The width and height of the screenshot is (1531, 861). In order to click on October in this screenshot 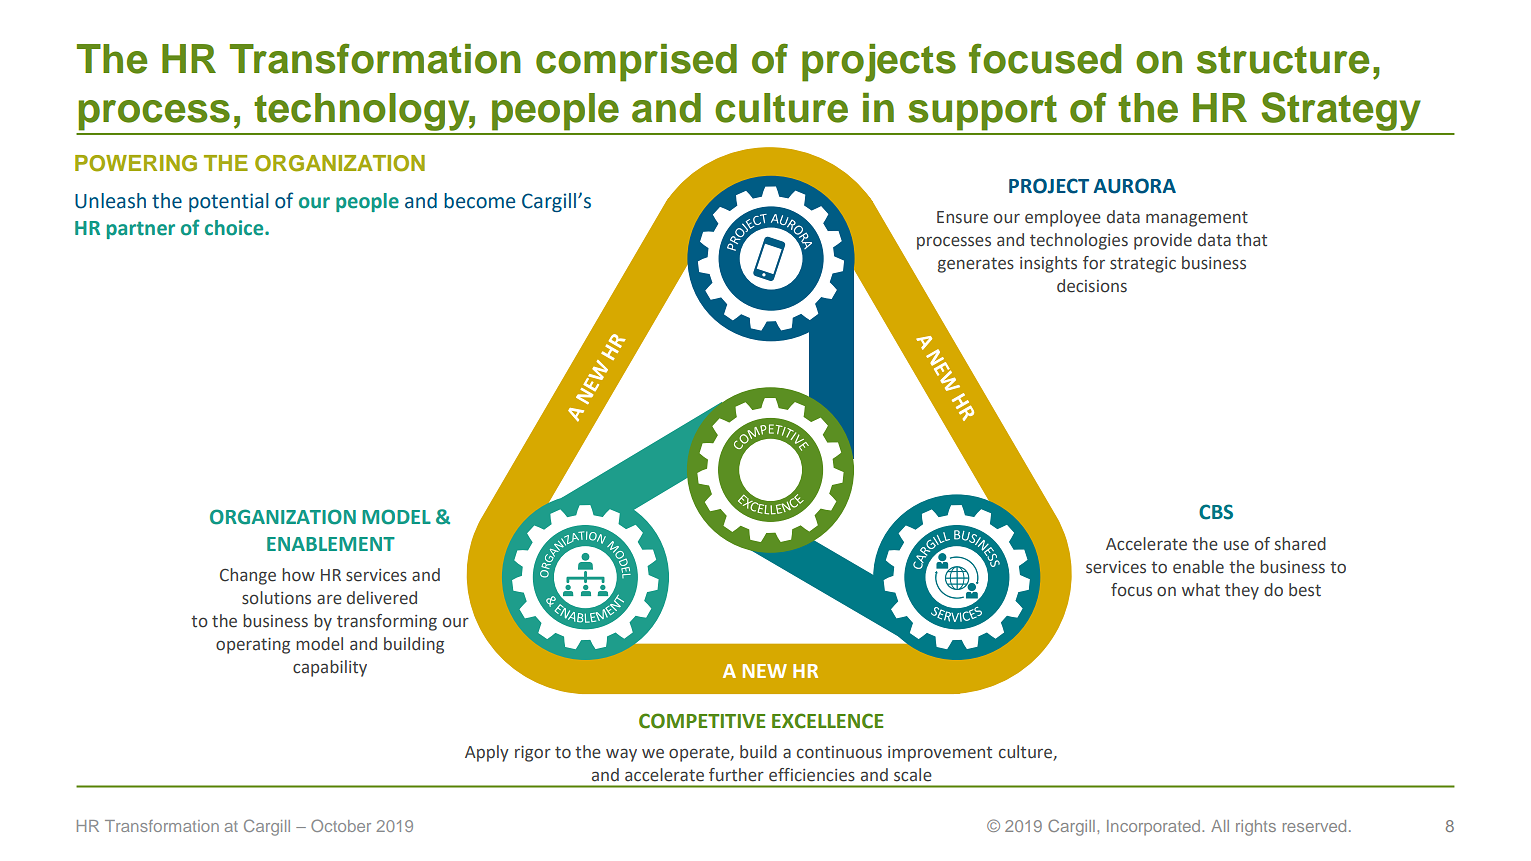, I will do `click(341, 825)`.
